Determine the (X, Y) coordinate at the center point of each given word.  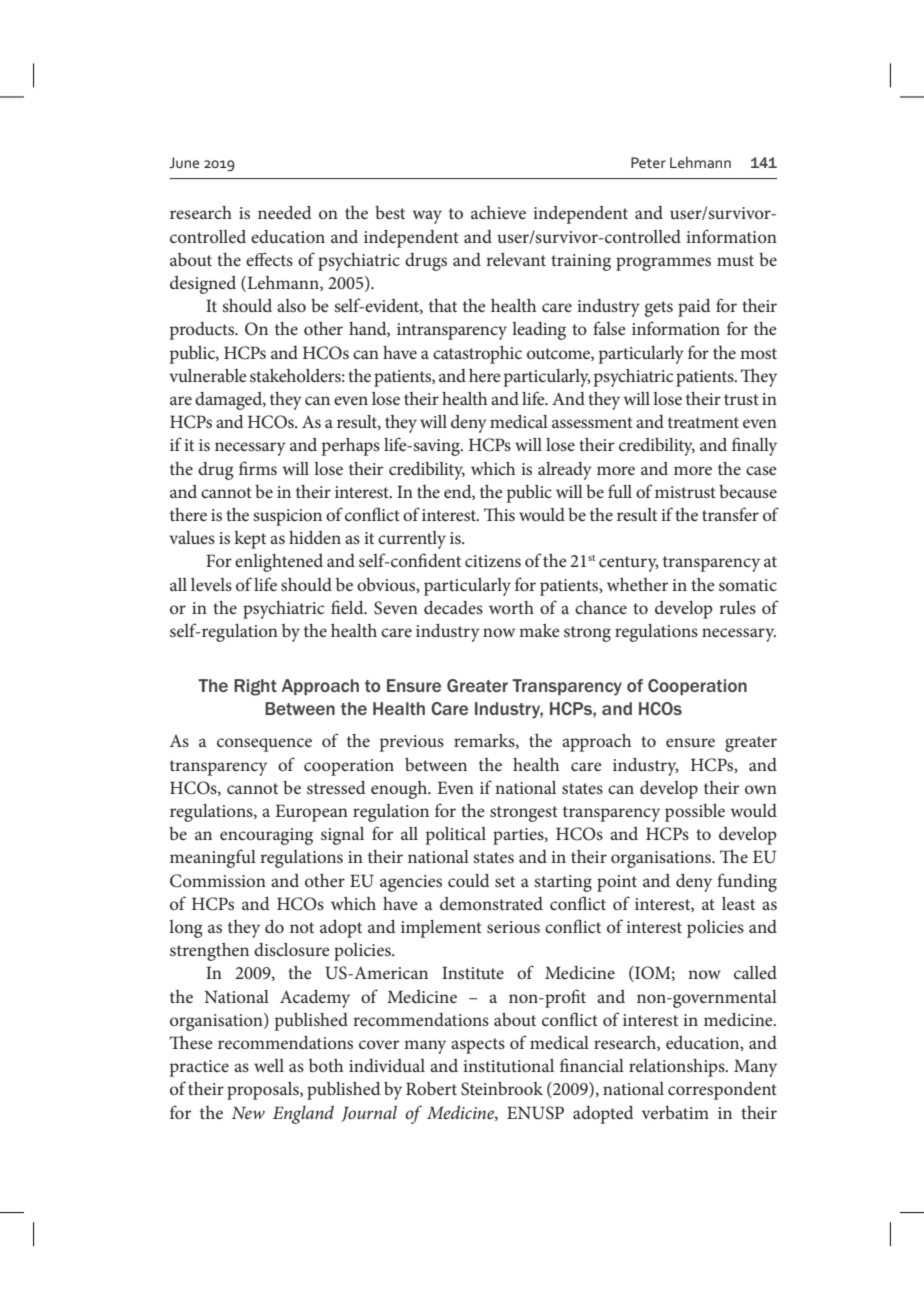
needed (285, 212)
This (499, 514)
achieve (498, 212)
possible (695, 813)
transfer (730, 514)
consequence (264, 745)
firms (258, 468)
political (456, 836)
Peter (648, 162)
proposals (264, 1091)
